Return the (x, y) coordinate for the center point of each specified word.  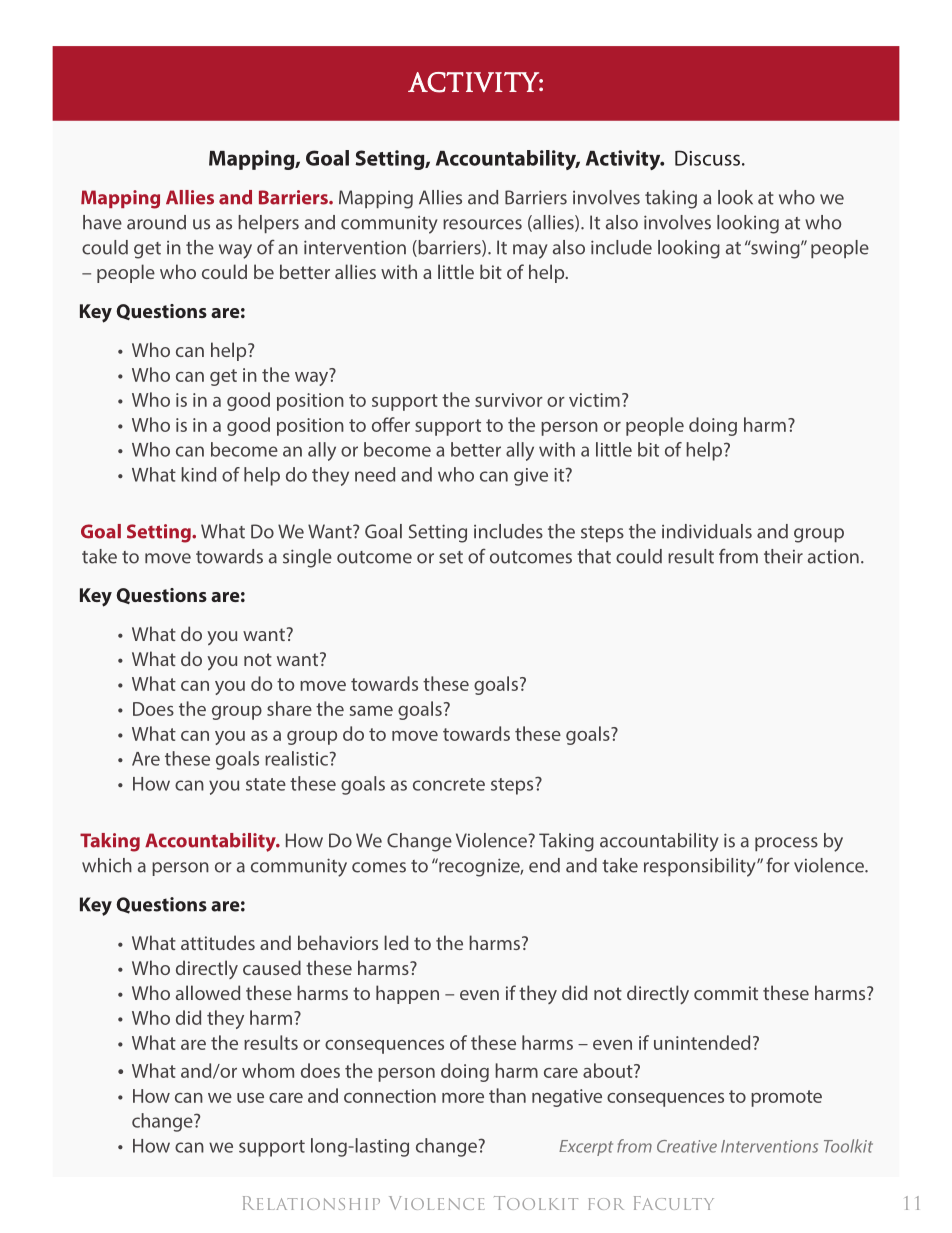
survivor (509, 400)
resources (482, 224)
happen (407, 994)
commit (726, 993)
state (266, 784)
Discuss (709, 158)
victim (594, 400)
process (786, 844)
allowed (208, 992)
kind (198, 474)
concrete (449, 784)
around (156, 222)
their (783, 556)
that (594, 556)
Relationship (311, 1203)
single (307, 558)
